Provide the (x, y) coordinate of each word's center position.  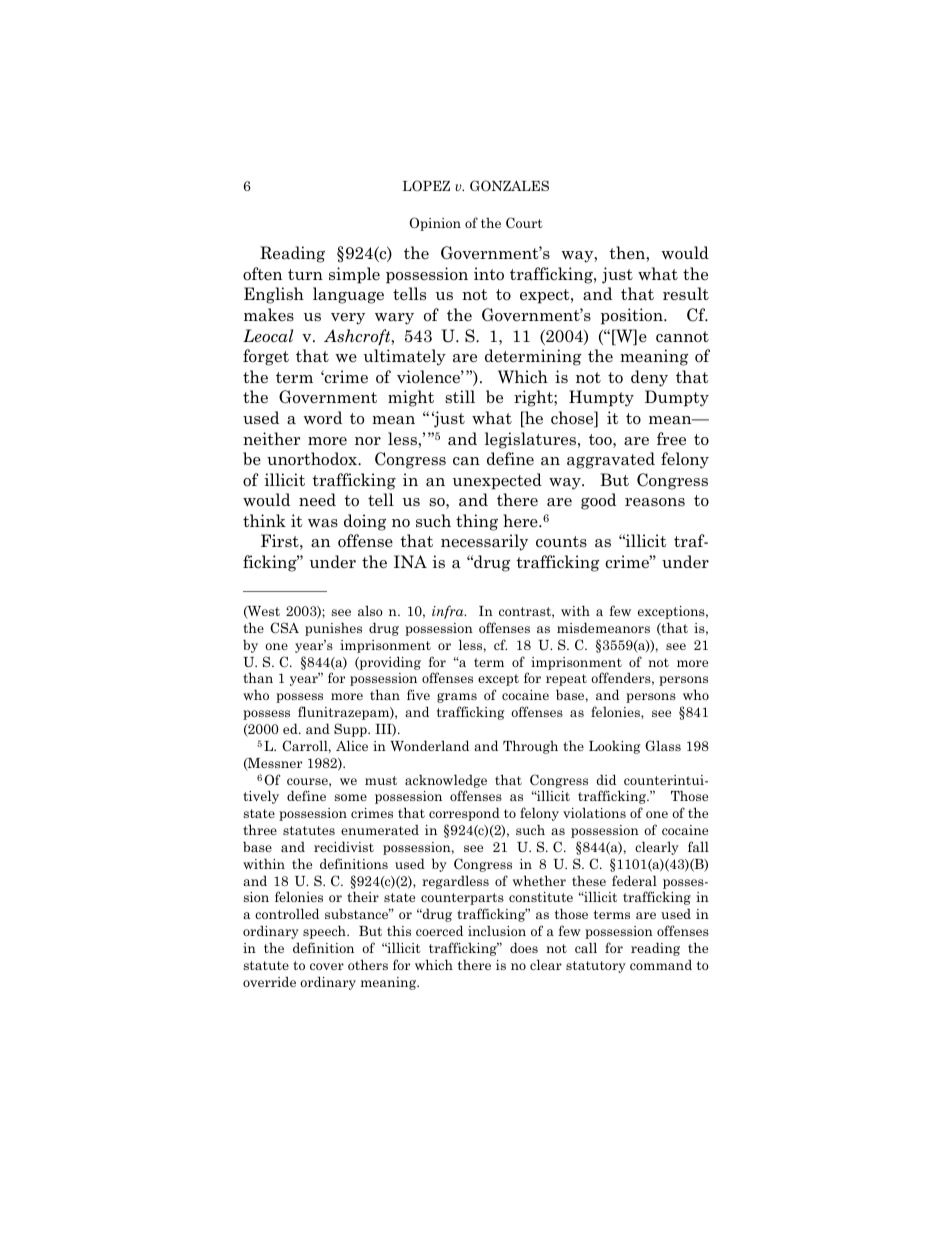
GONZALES (509, 186)
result (686, 294)
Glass (663, 745)
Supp (351, 730)
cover (327, 966)
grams (457, 698)
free (671, 439)
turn (305, 274)
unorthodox (313, 459)
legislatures (532, 440)
